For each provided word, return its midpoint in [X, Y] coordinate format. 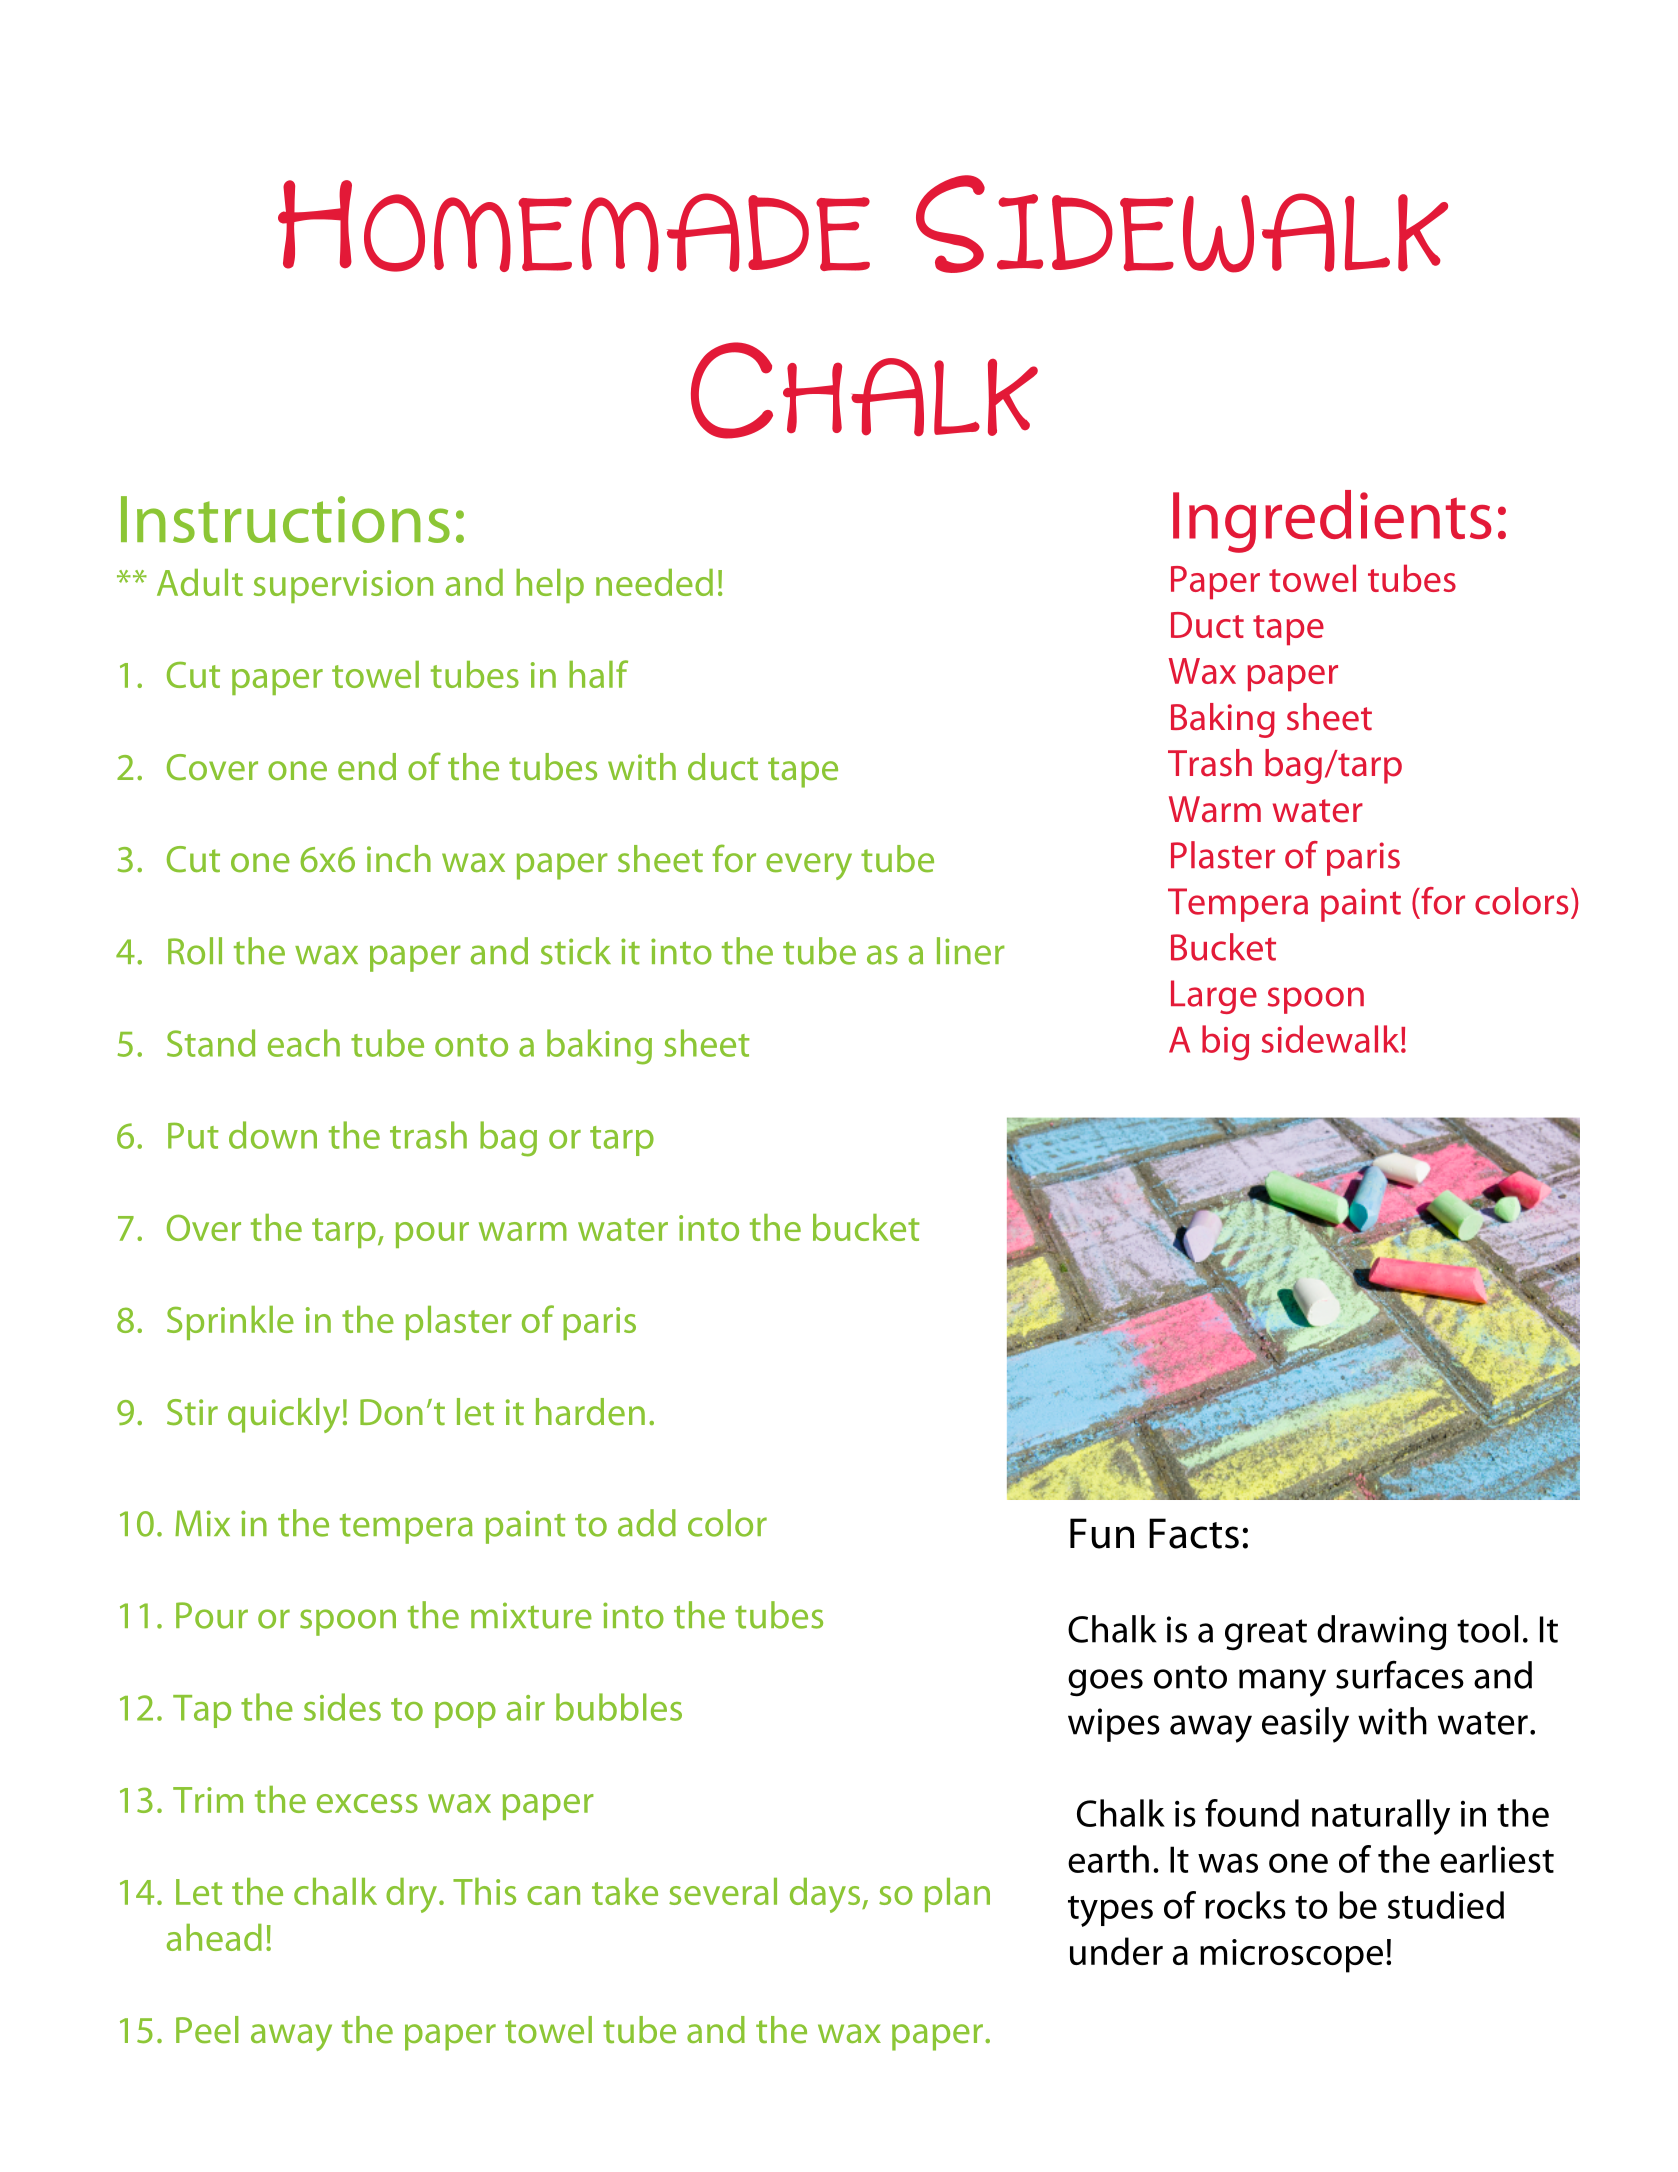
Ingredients [1332, 521]
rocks [1245, 1905]
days [825, 1895]
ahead [214, 1937]
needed [654, 582]
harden [590, 1412]
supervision [343, 586]
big [1225, 1043]
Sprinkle [230, 1323]
